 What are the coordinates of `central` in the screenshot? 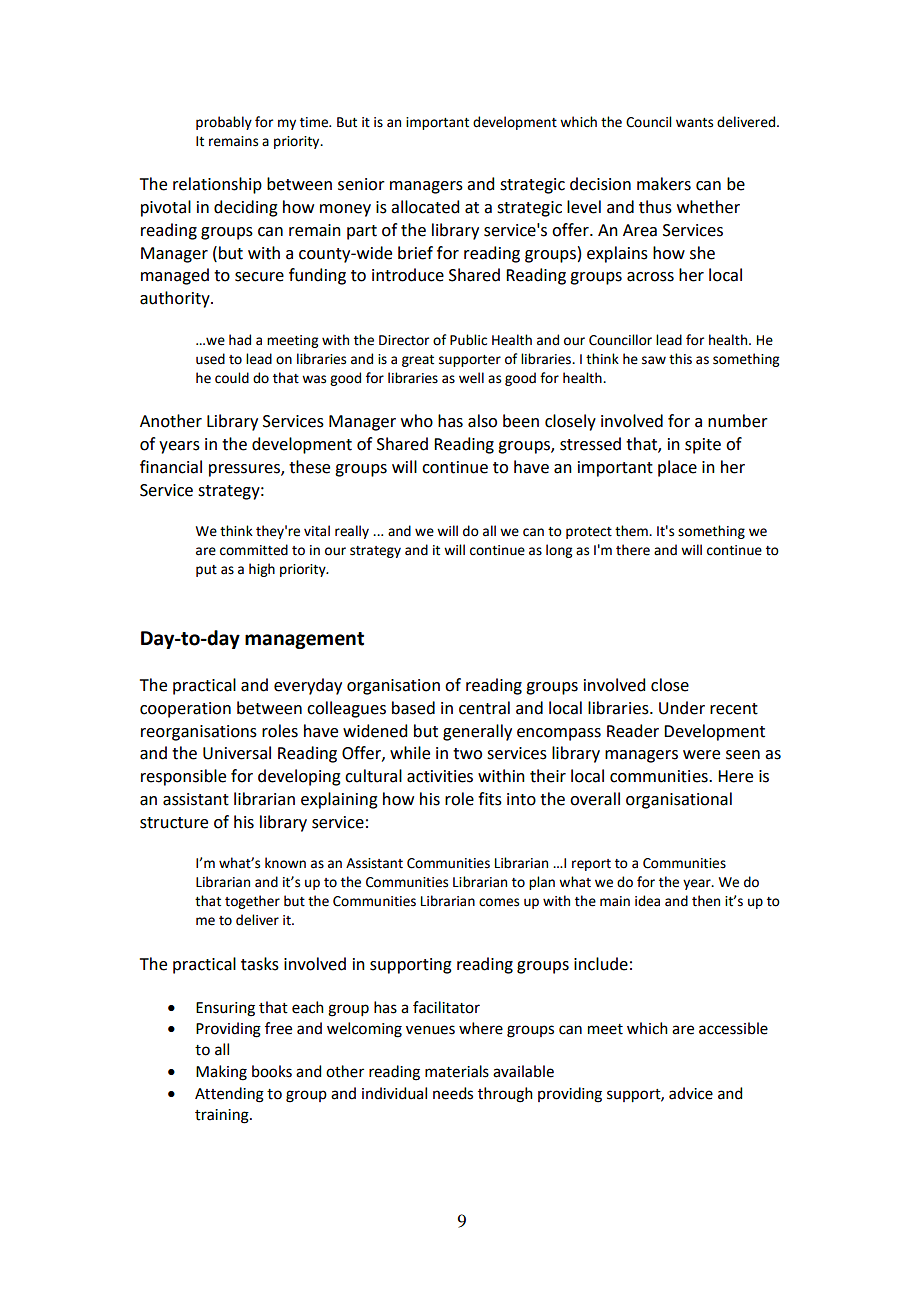 It's located at (484, 708).
